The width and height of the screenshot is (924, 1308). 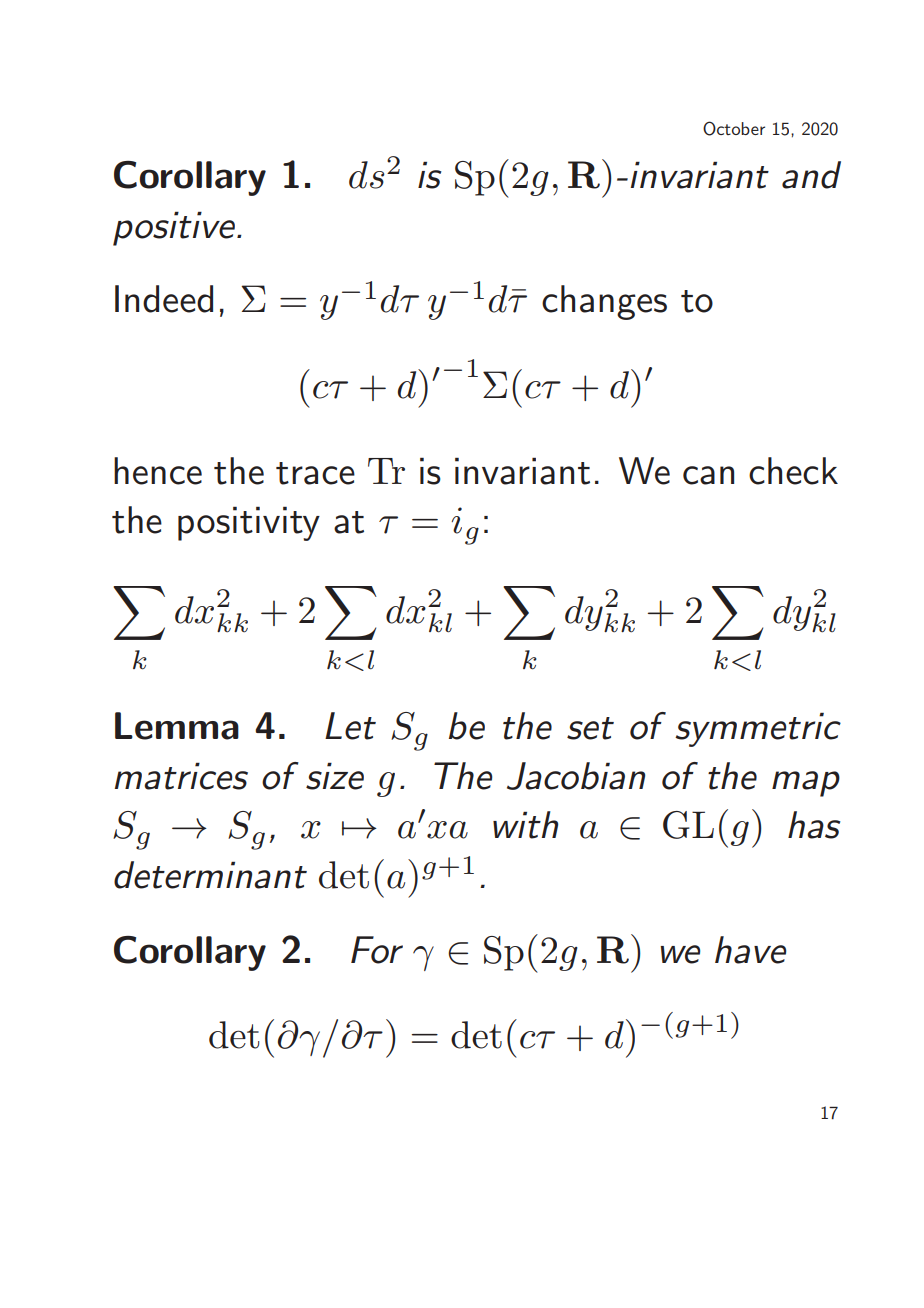 I want to click on positivity, so click(x=249, y=523).
